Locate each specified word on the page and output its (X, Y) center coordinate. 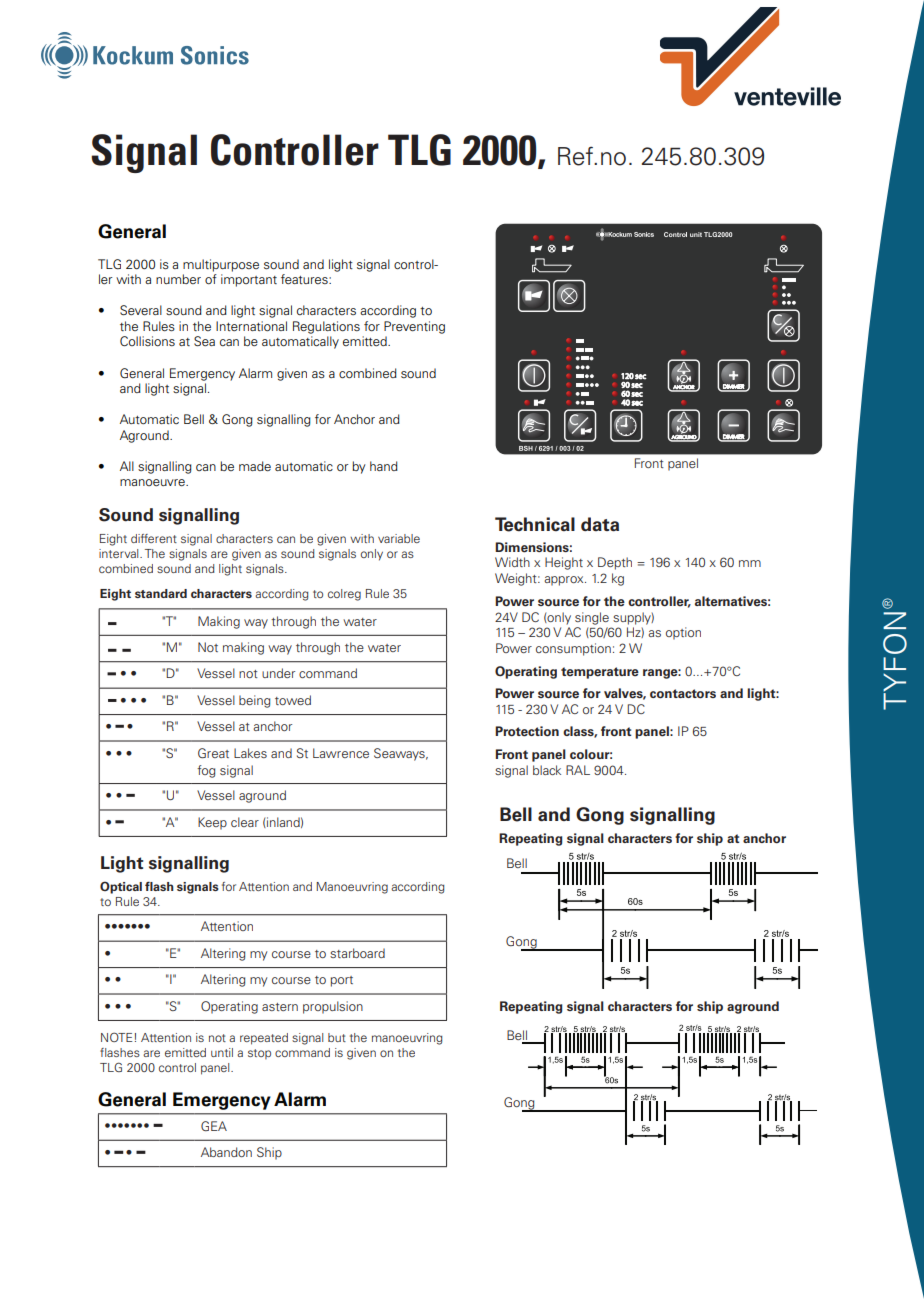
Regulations (326, 327)
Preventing (414, 327)
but (337, 1037)
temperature (600, 673)
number (178, 279)
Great (213, 753)
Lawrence (341, 753)
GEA (214, 1126)
